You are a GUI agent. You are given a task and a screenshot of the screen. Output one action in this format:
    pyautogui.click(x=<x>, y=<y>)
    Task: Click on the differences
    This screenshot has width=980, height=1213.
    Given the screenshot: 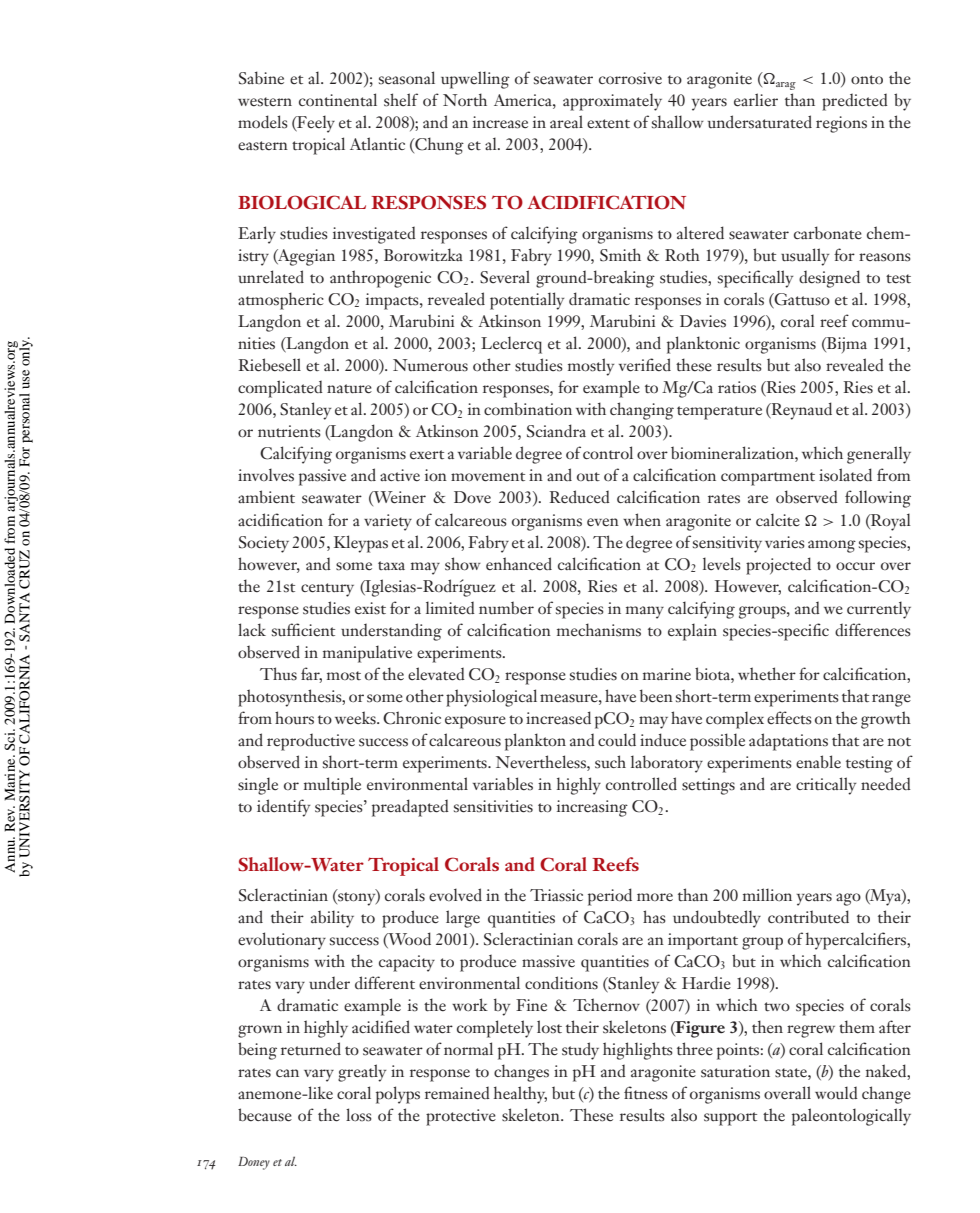 What is the action you would take?
    pyautogui.click(x=873, y=630)
